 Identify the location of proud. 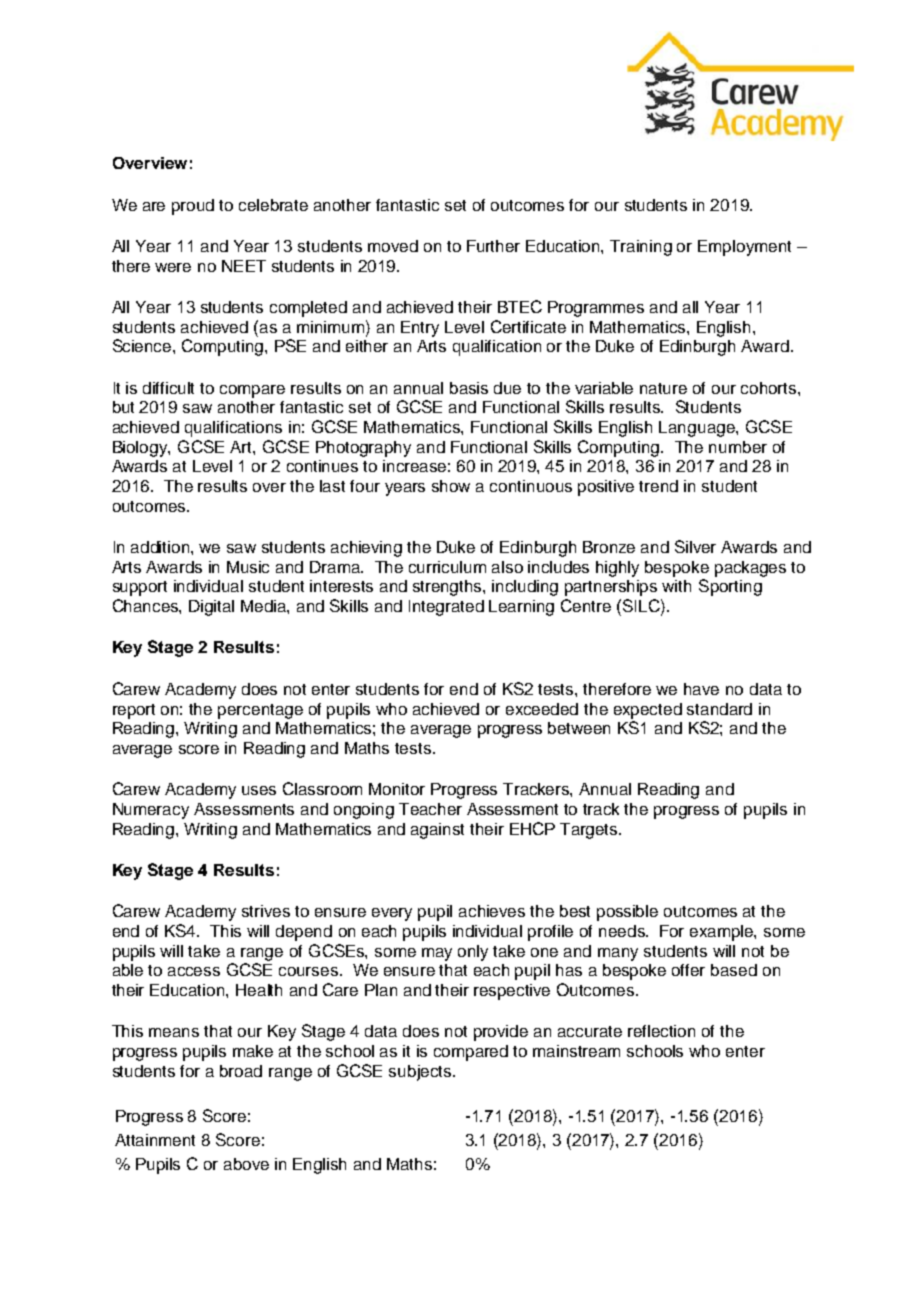
(193, 207).
